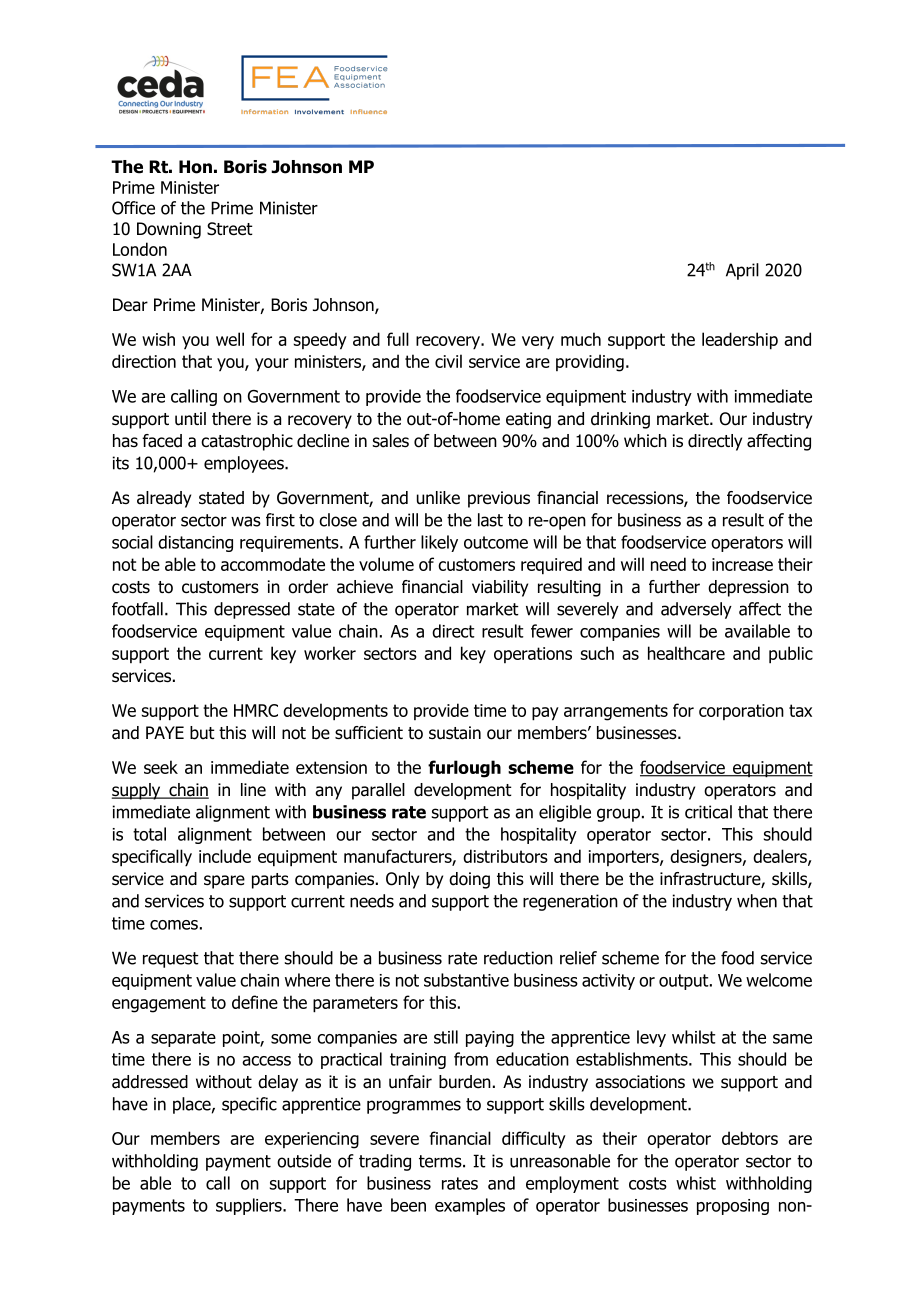 This page has height=1308, width=924. What do you see at coordinates (490, 520) in the page?
I see `last` at bounding box center [490, 520].
